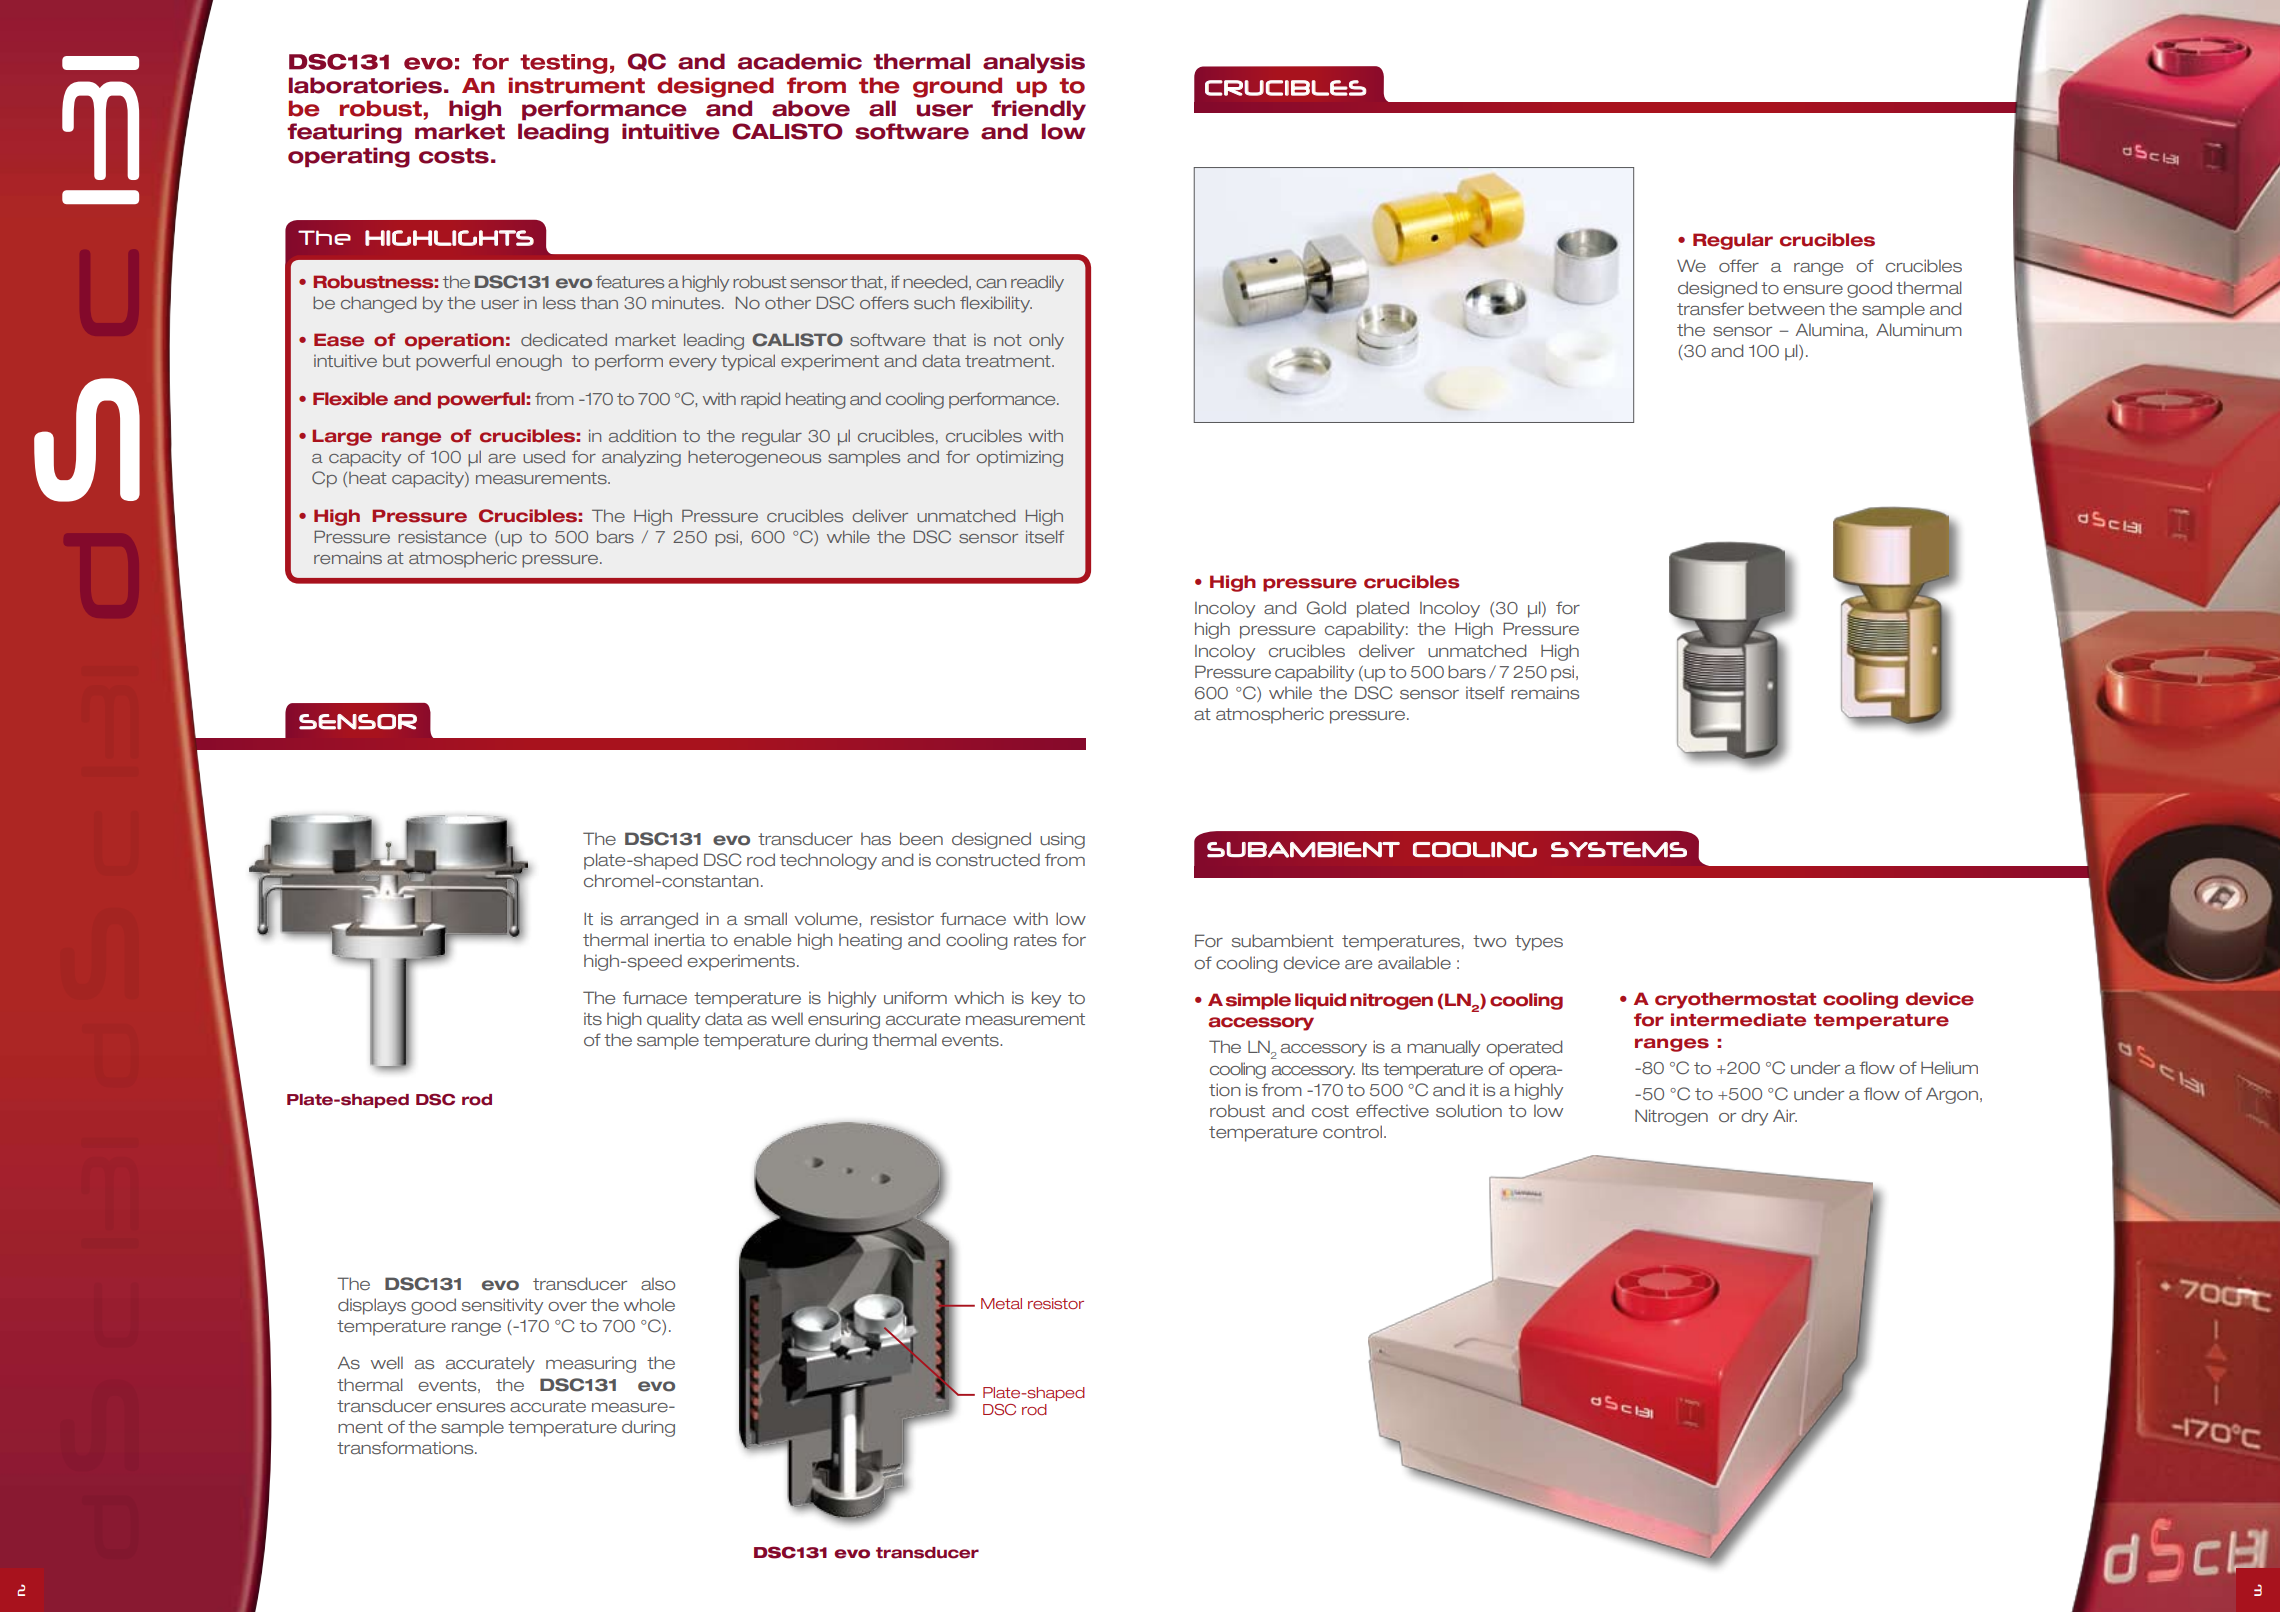 Image resolution: width=2280 pixels, height=1612 pixels. What do you see at coordinates (563, 64) in the screenshot?
I see `testing` at bounding box center [563, 64].
